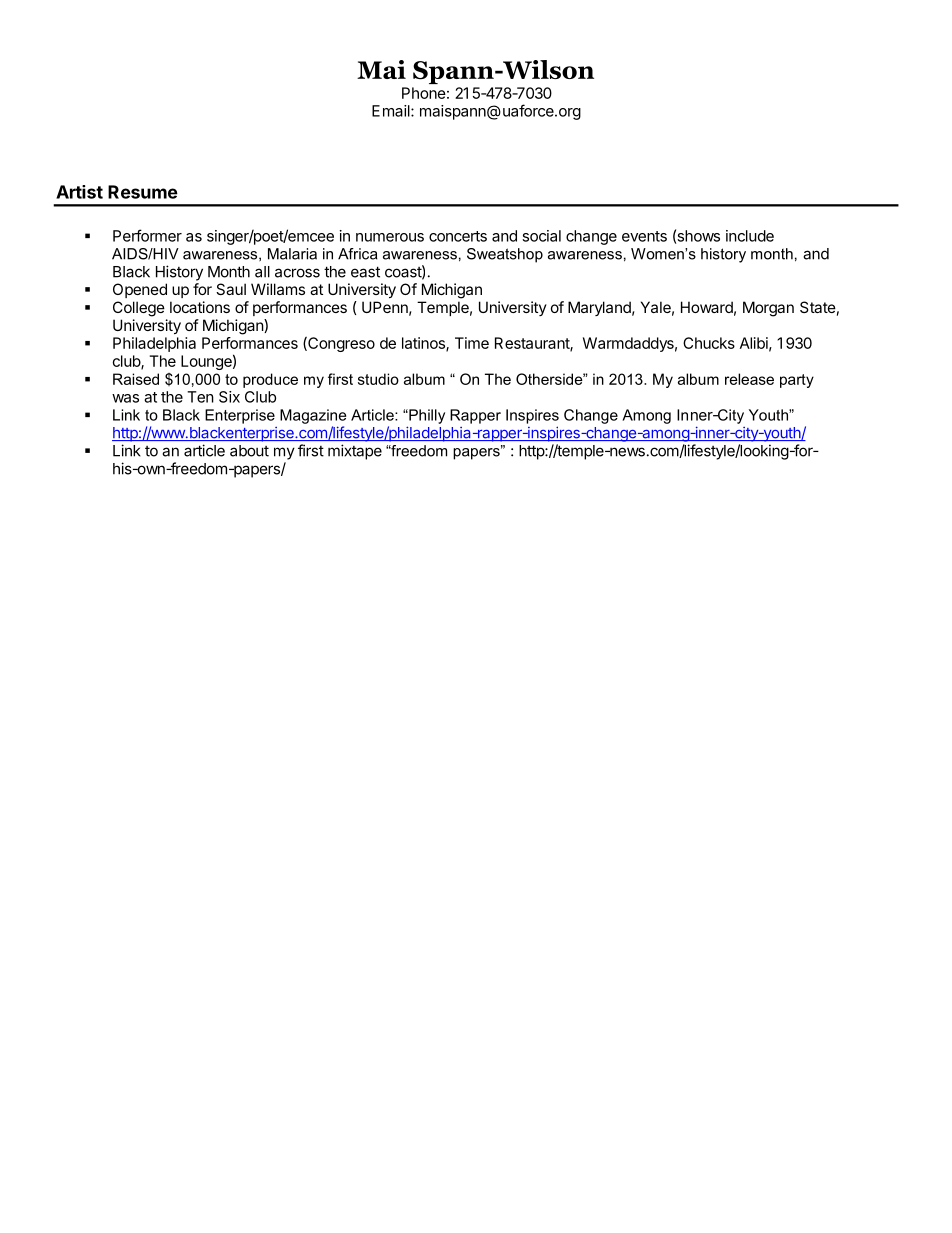 The width and height of the image is (952, 1233). What do you see at coordinates (392, 111) in the image?
I see `Email` at bounding box center [392, 111].
